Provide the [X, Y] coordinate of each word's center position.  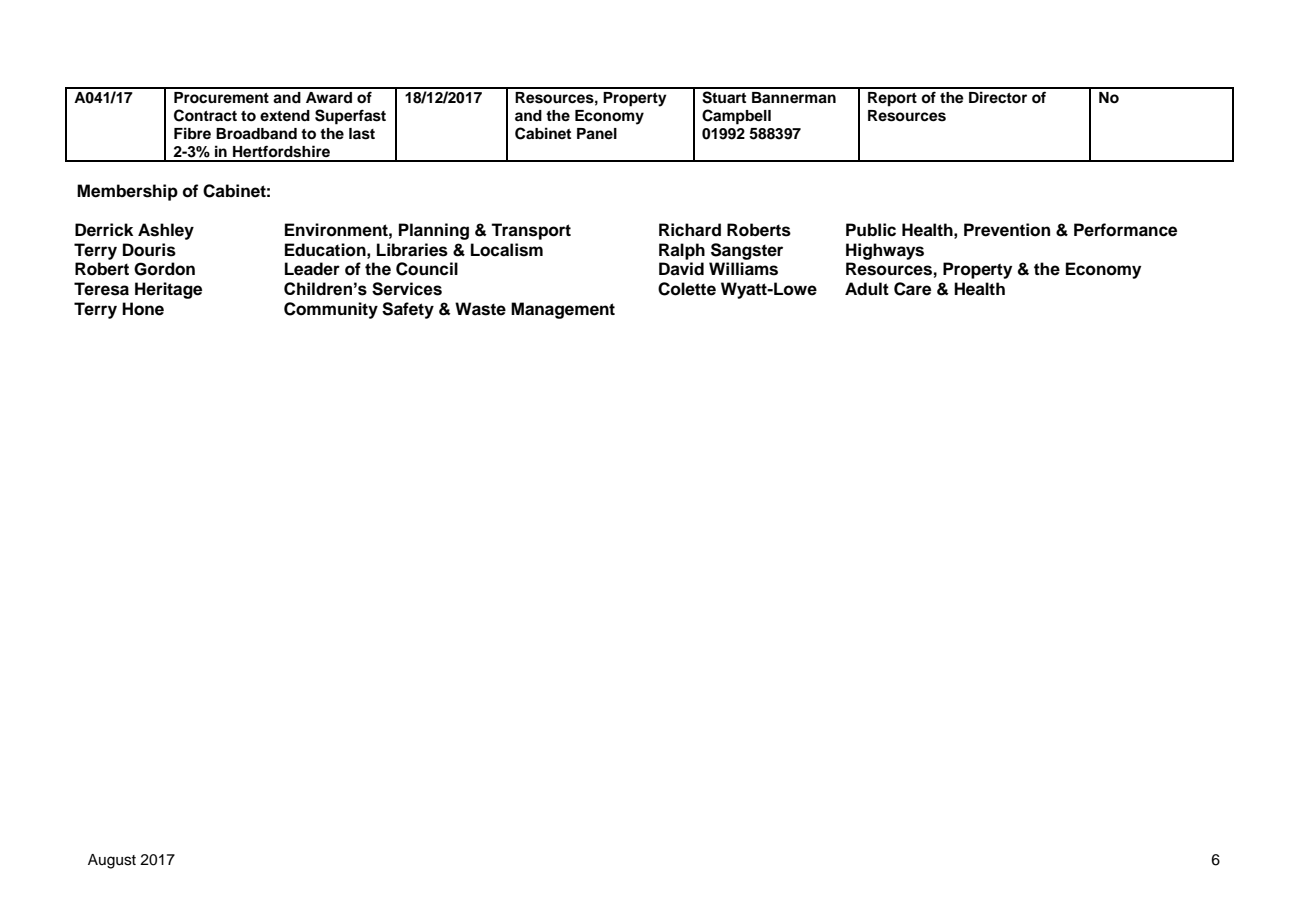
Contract [205, 115]
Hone [143, 309]
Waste [480, 309]
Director [998, 97]
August [112, 861]
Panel [597, 134]
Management [563, 310]
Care [912, 289]
